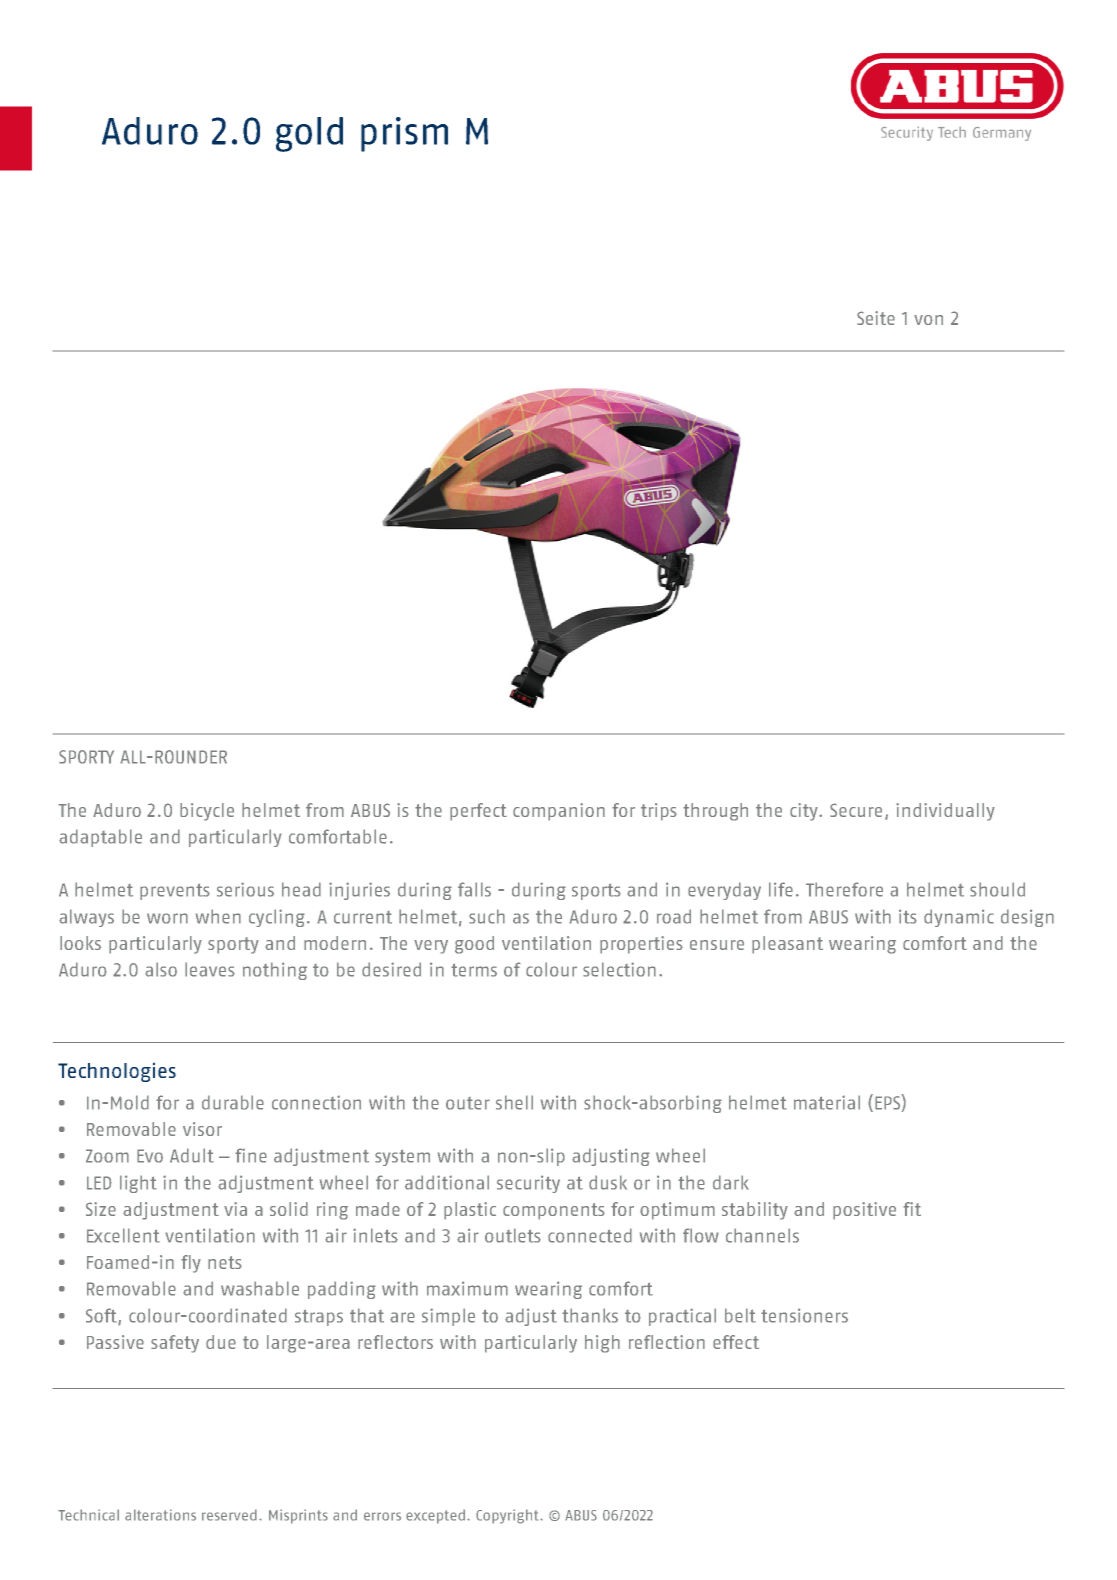 The height and width of the screenshot is (1580, 1117). Describe the element at coordinates (100, 838) in the screenshot. I see `adaptable` at that location.
